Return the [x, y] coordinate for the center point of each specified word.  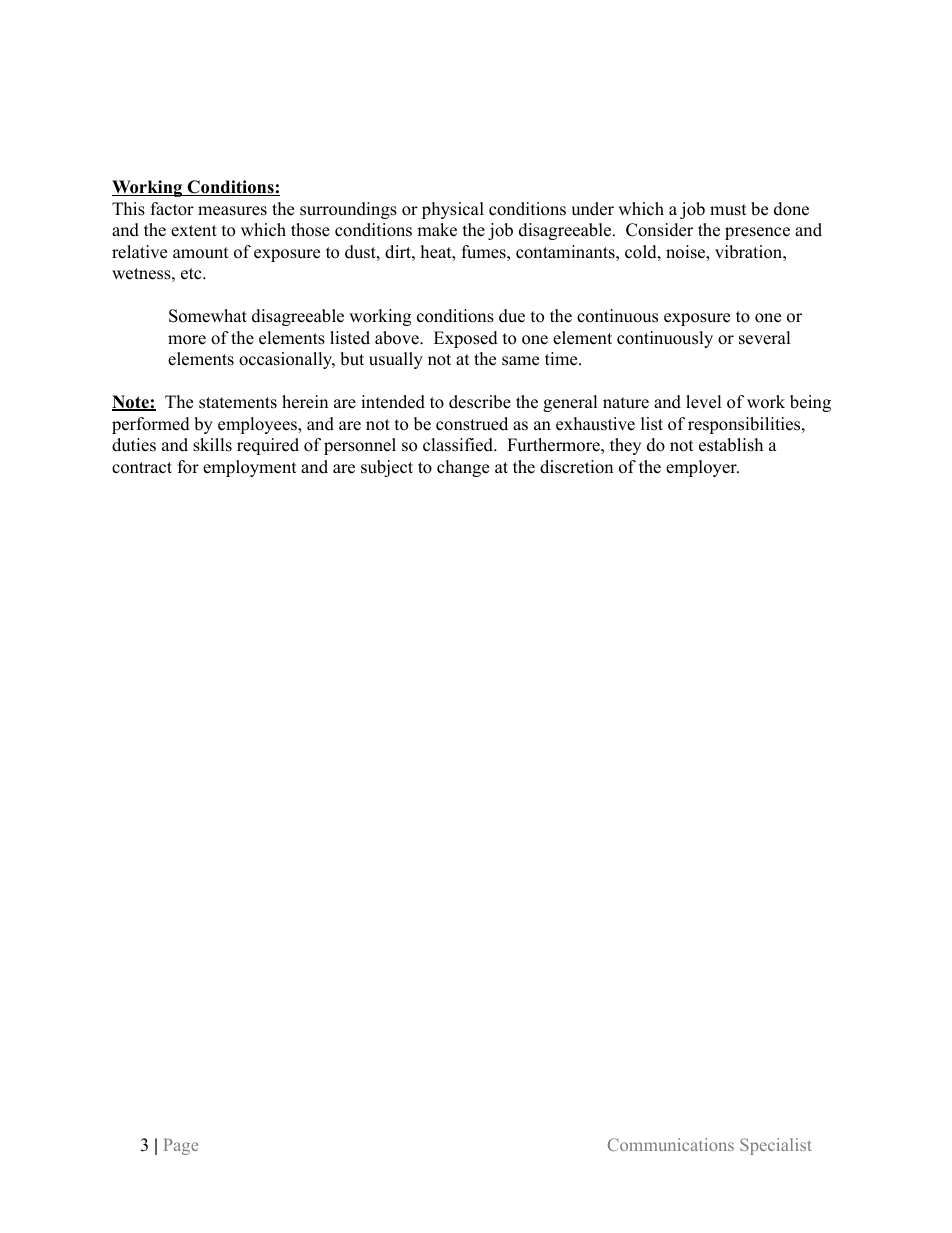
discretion [576, 467]
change [463, 468]
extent [194, 231]
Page [181, 1146]
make [437, 230]
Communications [671, 1144]
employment [250, 468]
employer [702, 468]
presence [757, 233]
